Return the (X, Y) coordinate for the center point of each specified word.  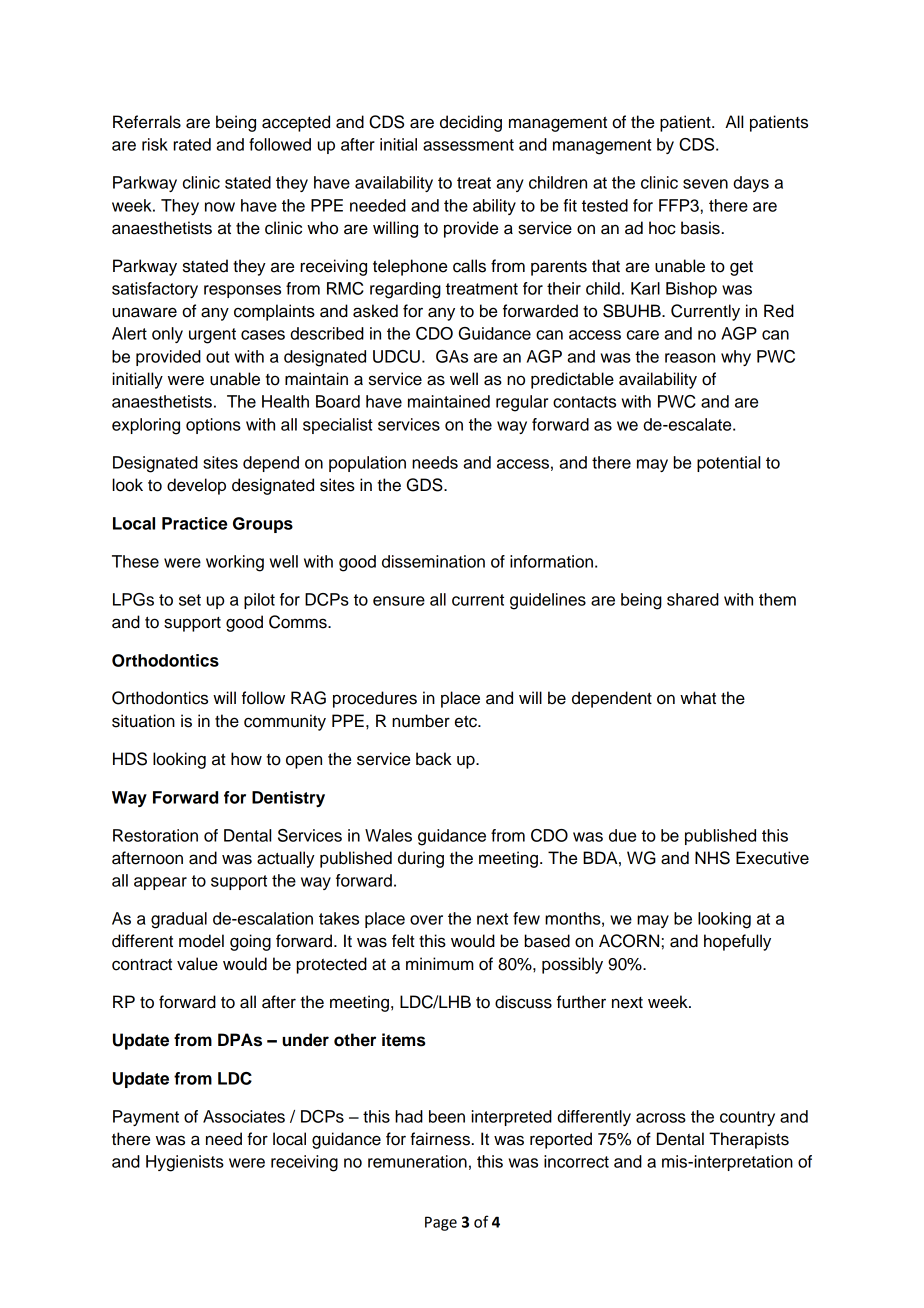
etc (467, 721)
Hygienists (185, 1163)
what (698, 698)
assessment (468, 145)
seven (705, 184)
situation (143, 721)
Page (441, 1223)
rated (192, 144)
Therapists (749, 1140)
